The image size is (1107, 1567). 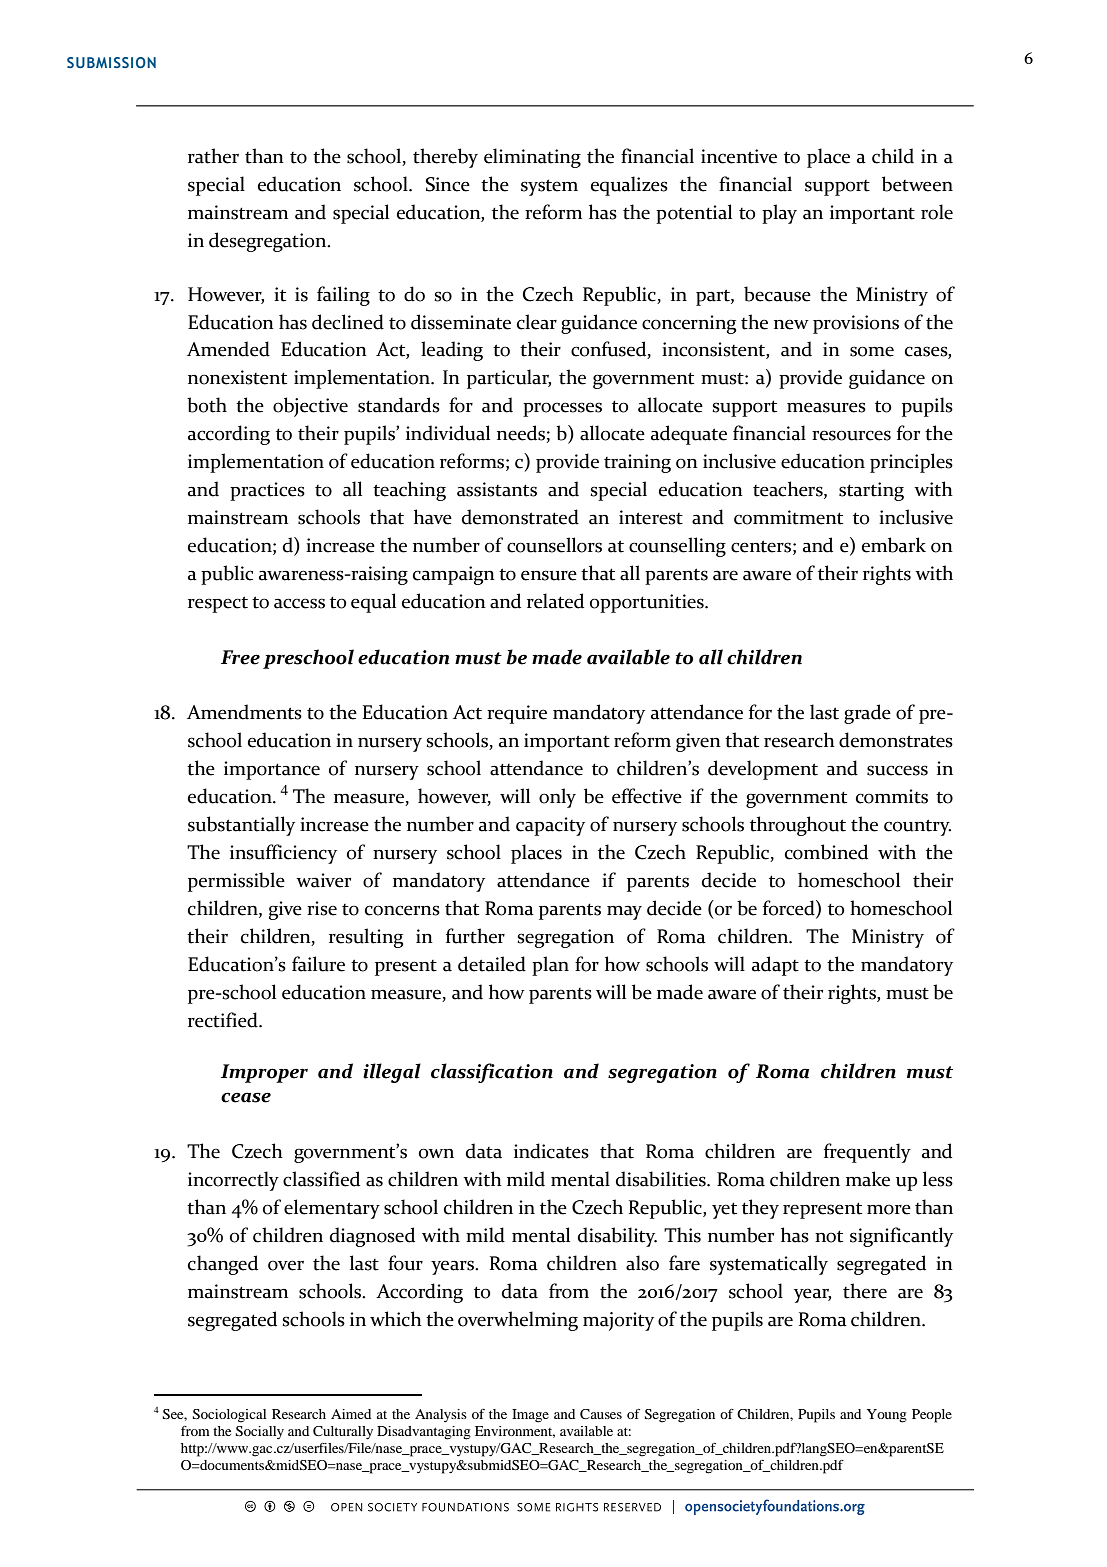 I want to click on practices, so click(x=267, y=491).
